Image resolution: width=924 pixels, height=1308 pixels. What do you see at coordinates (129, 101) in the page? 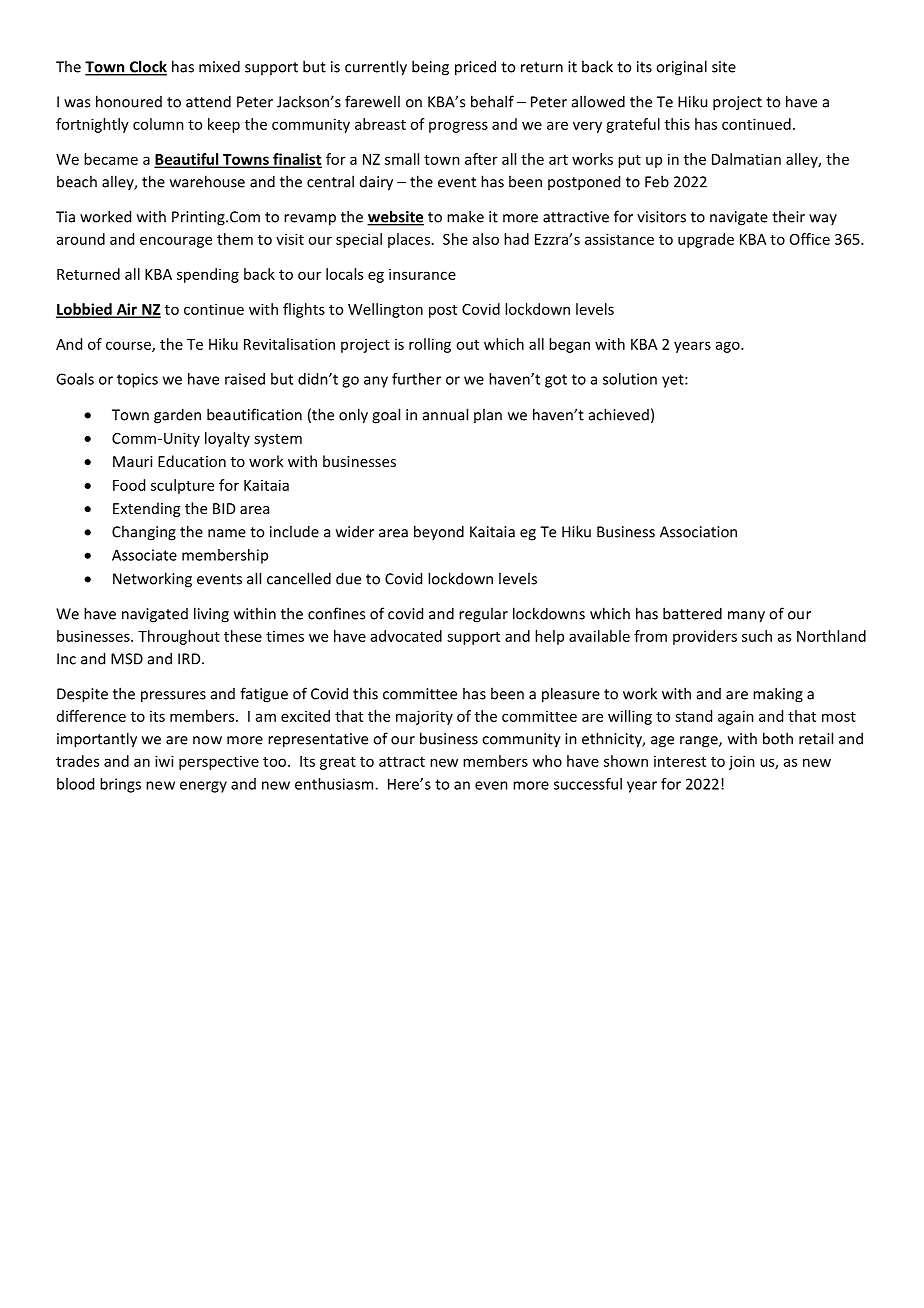
I see `honoured` at bounding box center [129, 101].
